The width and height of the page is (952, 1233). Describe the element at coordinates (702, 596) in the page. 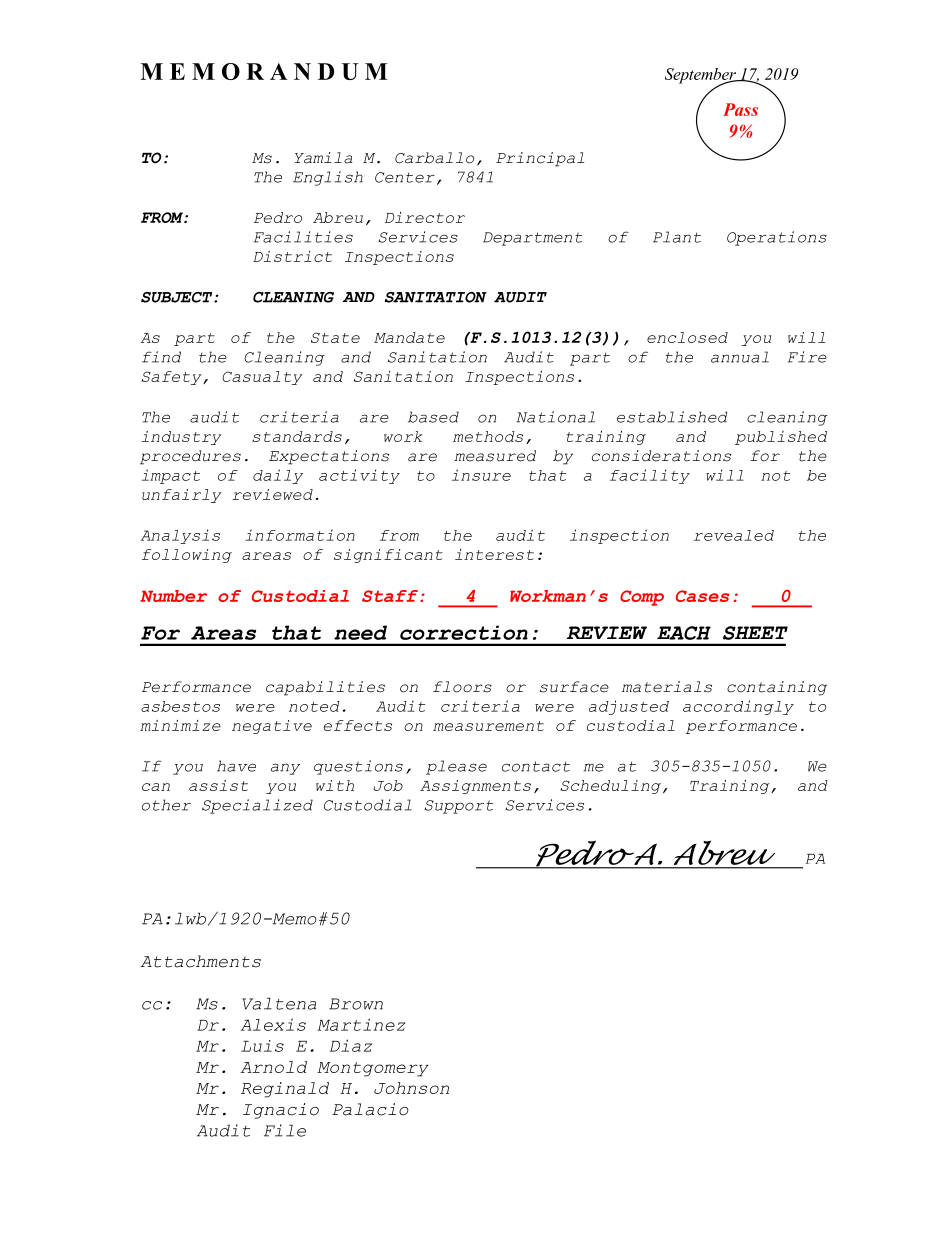

I see `Cases` at that location.
